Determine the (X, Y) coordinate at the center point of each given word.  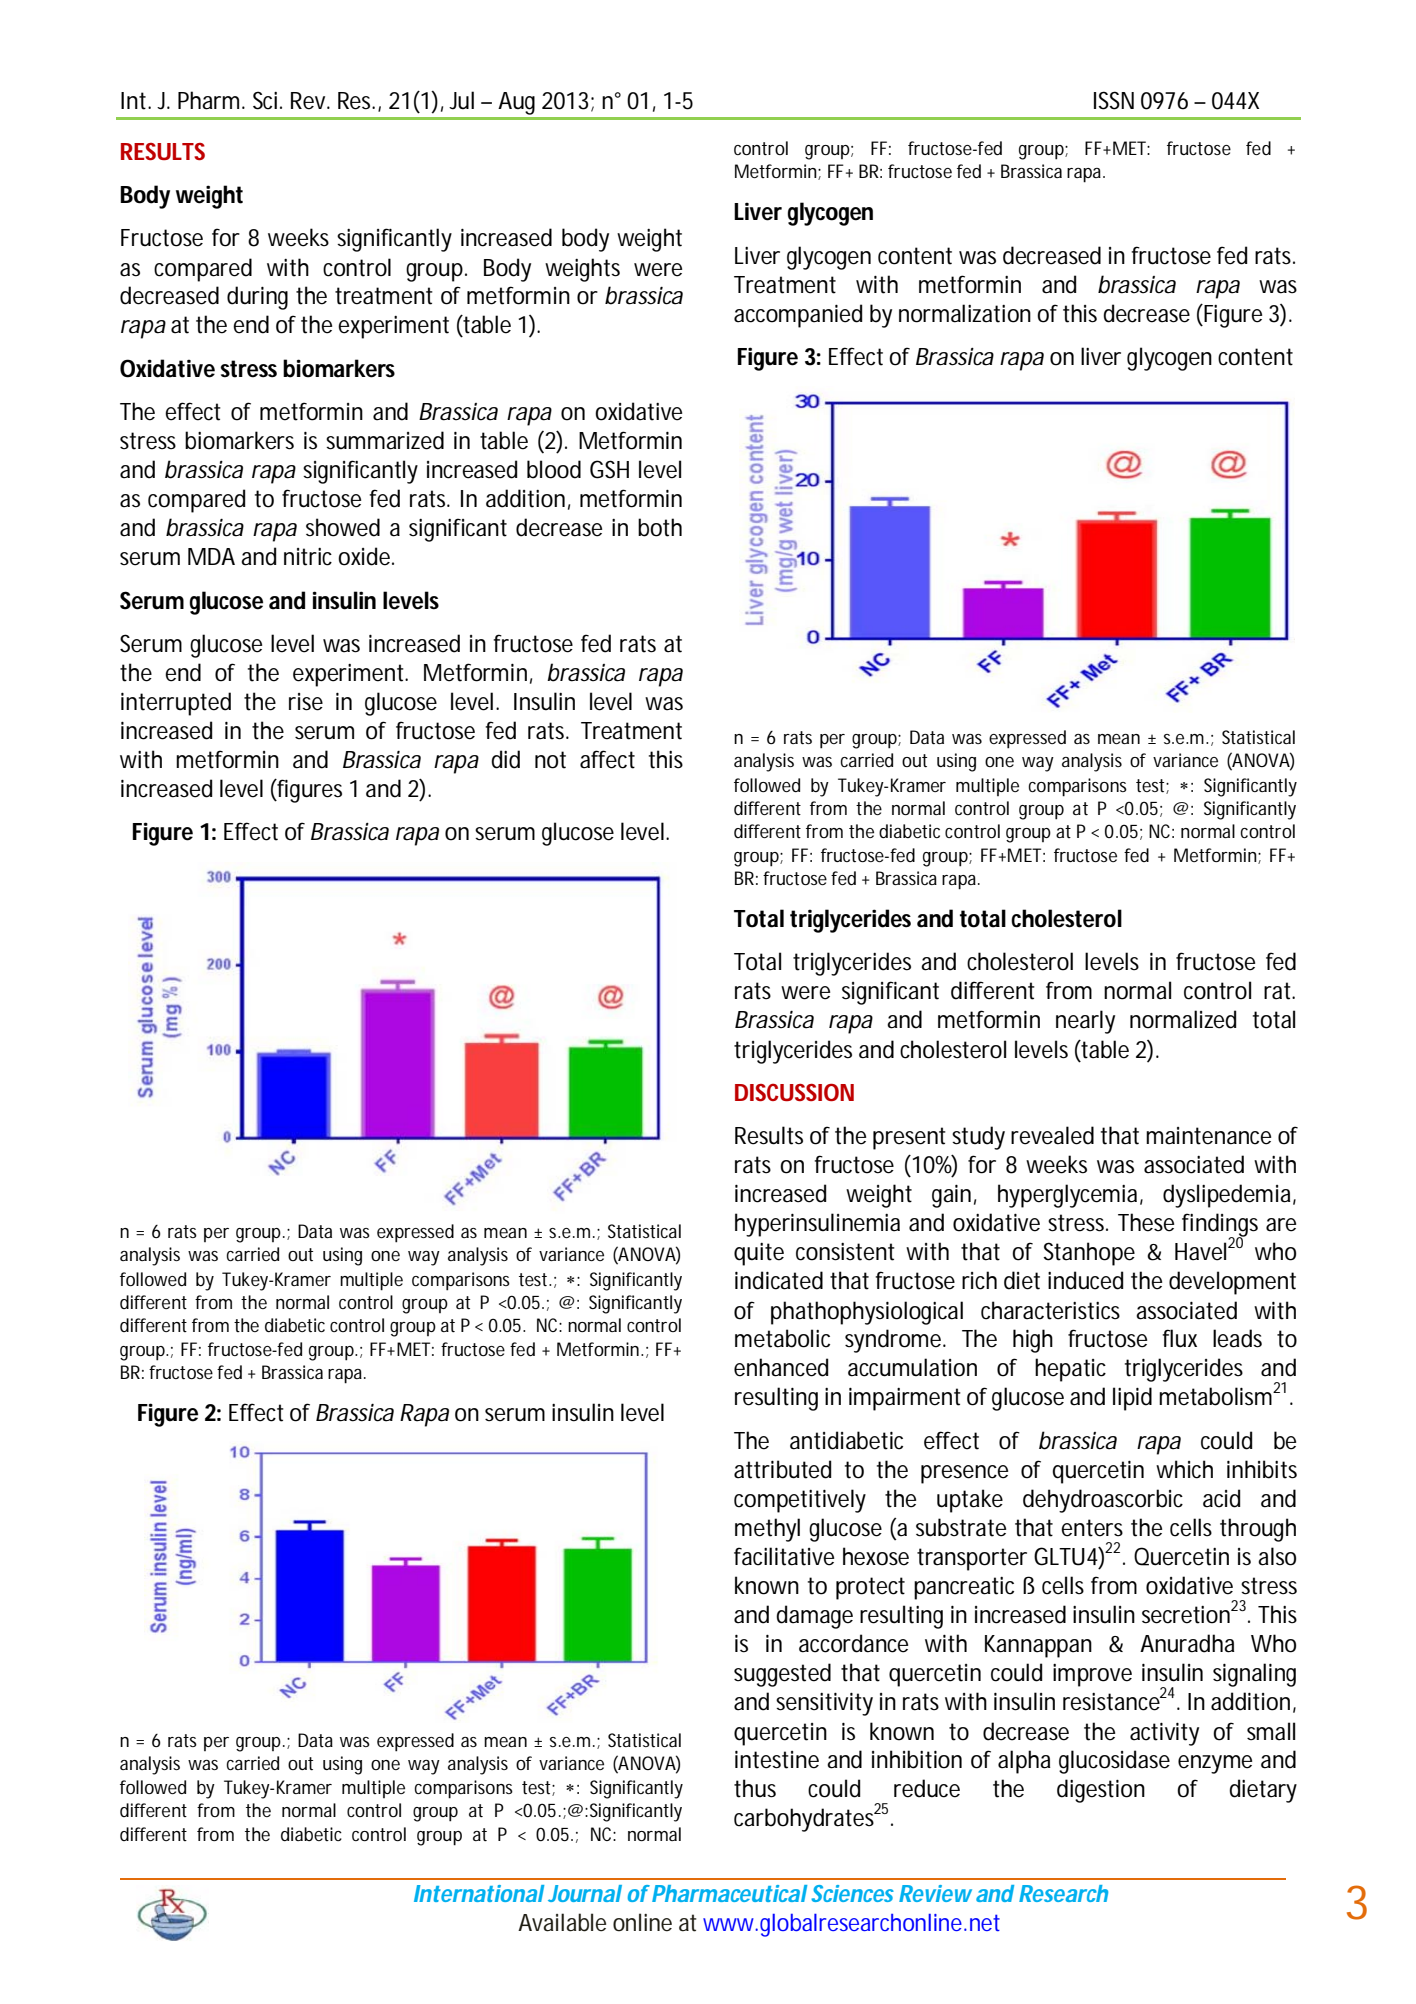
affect (607, 759)
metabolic (782, 1338)
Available (562, 1922)
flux (1179, 1338)
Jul (461, 100)
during (257, 298)
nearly (1085, 1022)
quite (759, 1254)
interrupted (176, 704)
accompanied (798, 316)
